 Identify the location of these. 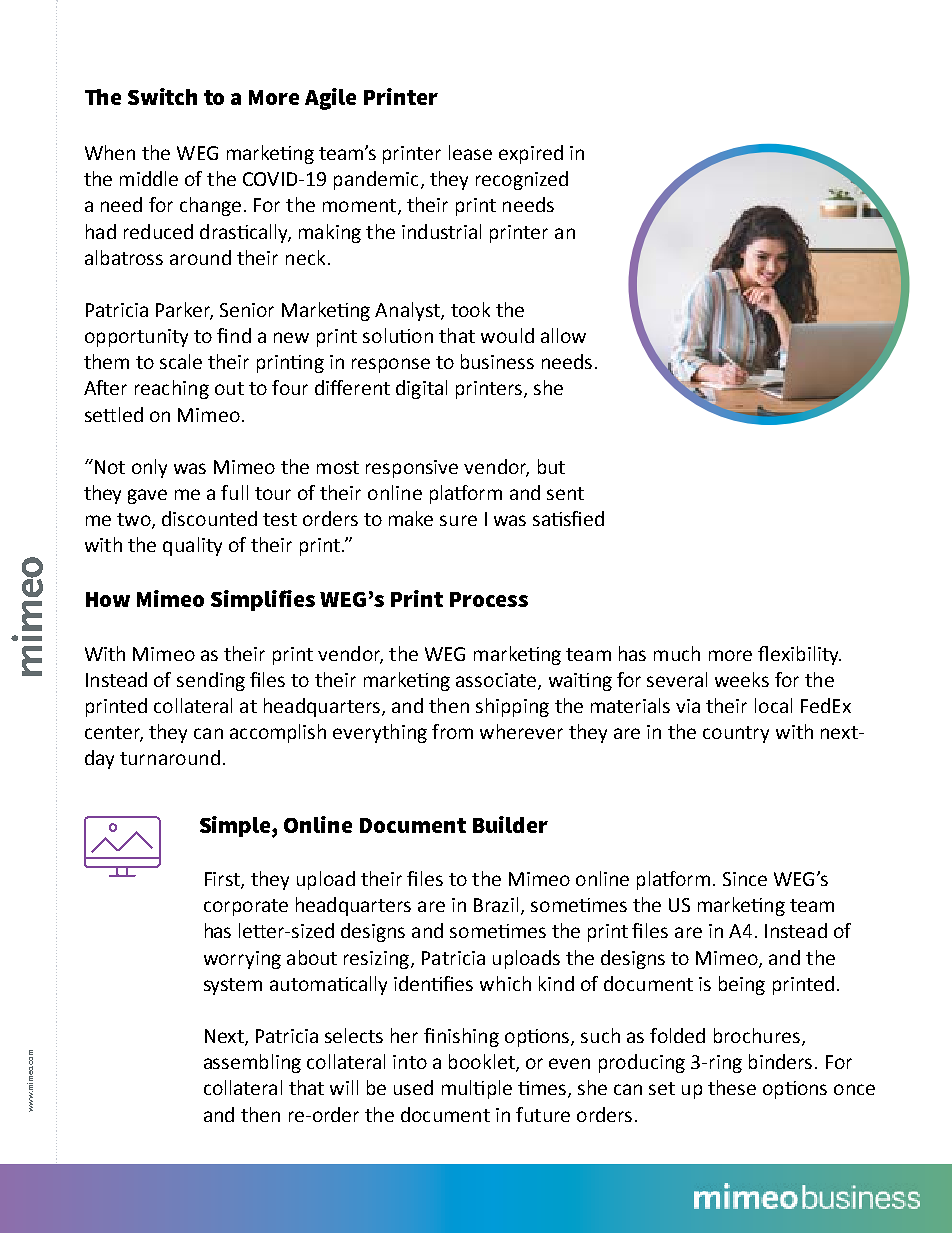
(732, 1087).
